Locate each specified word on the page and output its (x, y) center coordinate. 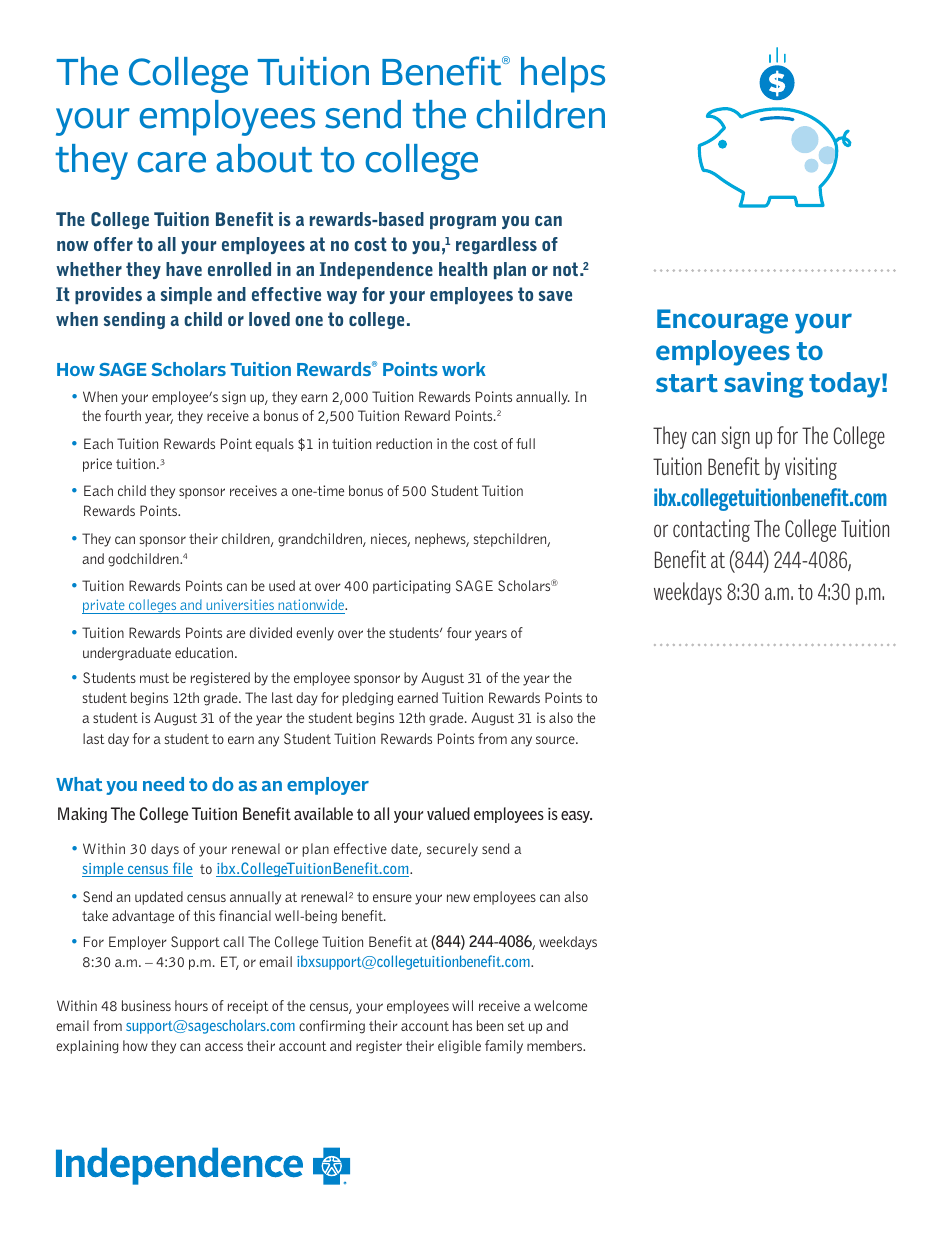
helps (563, 75)
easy (576, 817)
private (104, 606)
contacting (711, 530)
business (146, 1005)
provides (108, 295)
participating (411, 587)
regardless (496, 245)
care (171, 162)
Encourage (722, 321)
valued (448, 813)
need (163, 784)
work (464, 369)
